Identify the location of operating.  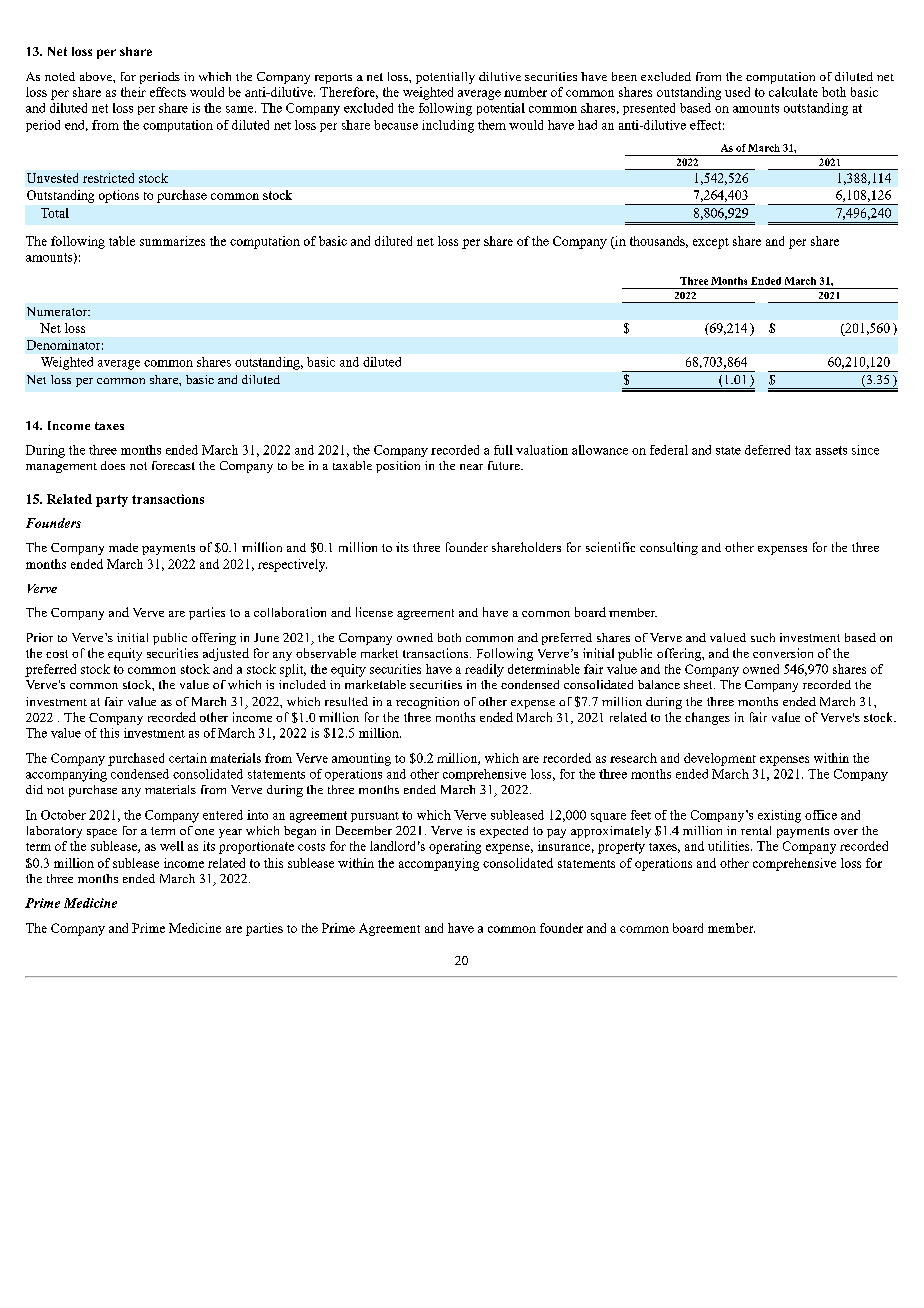
(455, 847).
